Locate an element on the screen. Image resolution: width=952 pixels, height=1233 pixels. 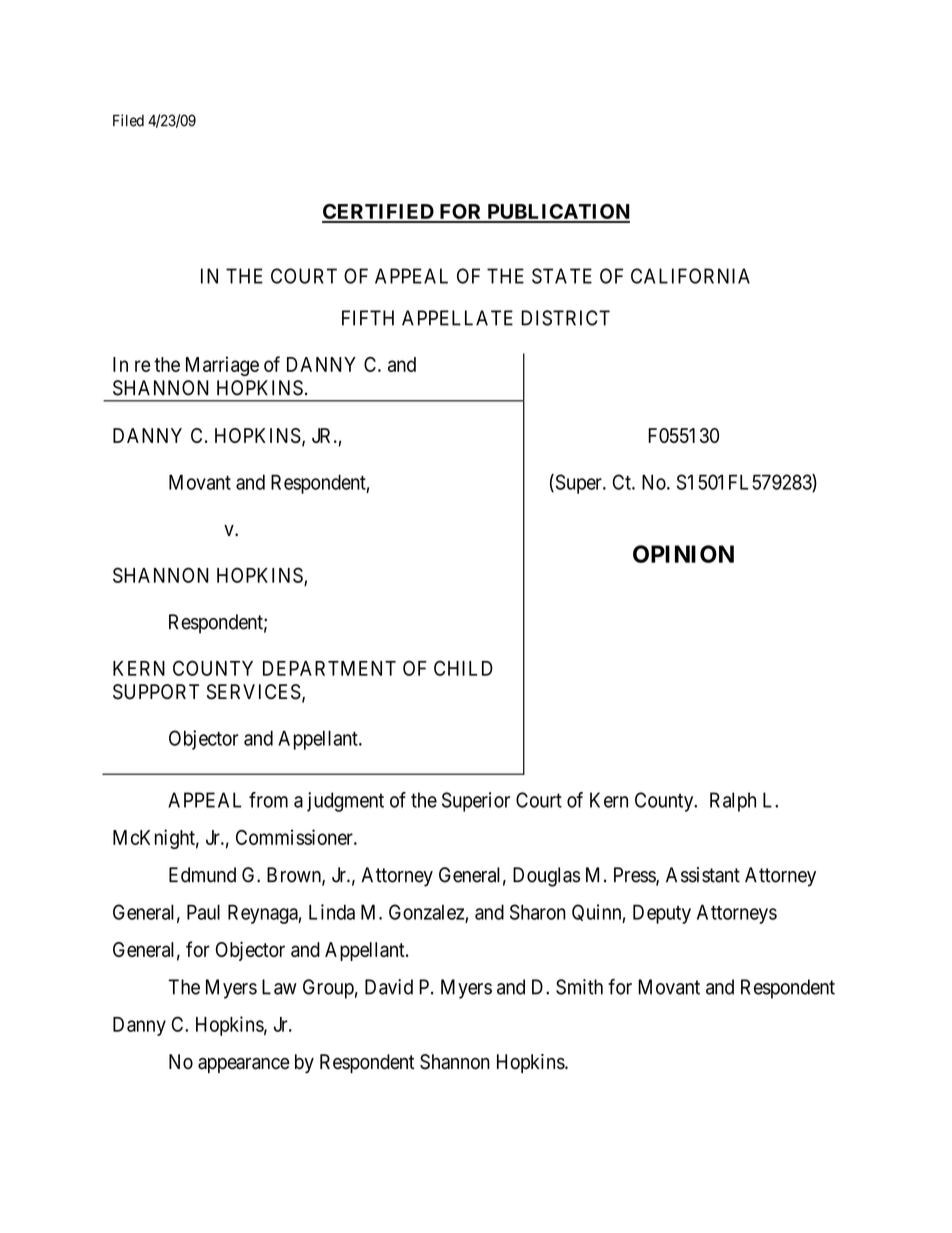
Ralph is located at coordinates (733, 802).
